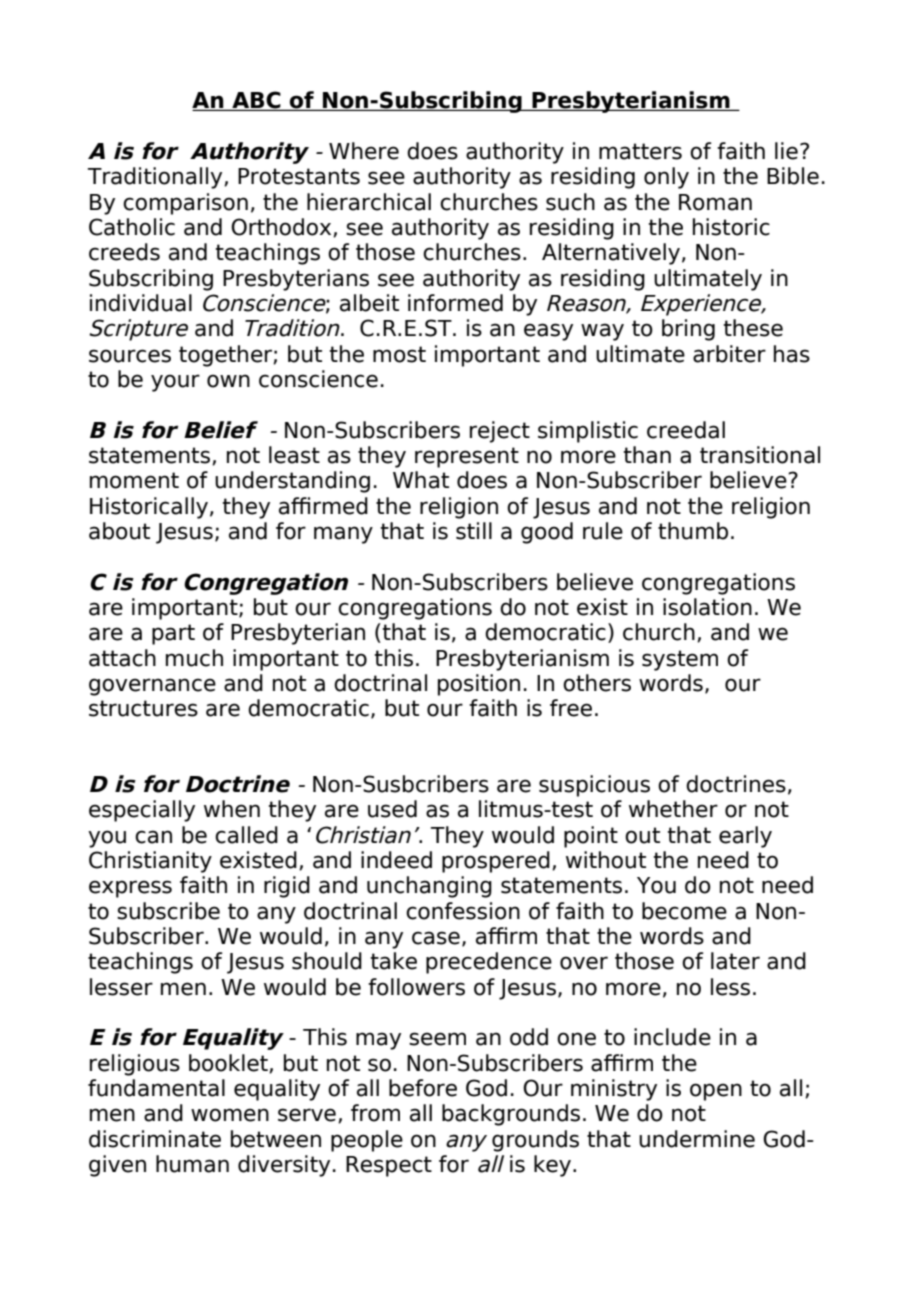 The image size is (924, 1308). I want to click on only, so click(666, 178).
